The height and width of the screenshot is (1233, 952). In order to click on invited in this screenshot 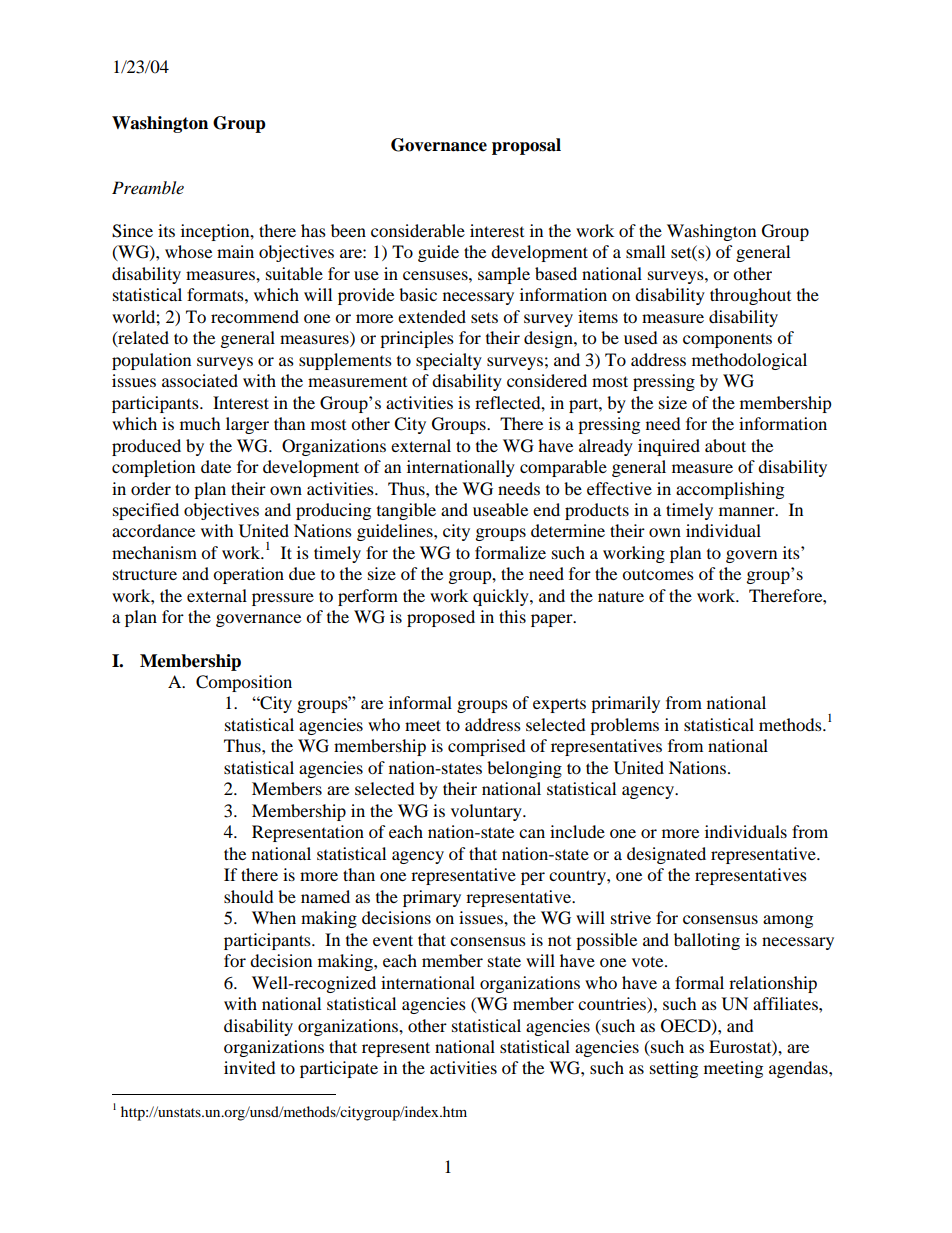, I will do `click(250, 1067)`.
